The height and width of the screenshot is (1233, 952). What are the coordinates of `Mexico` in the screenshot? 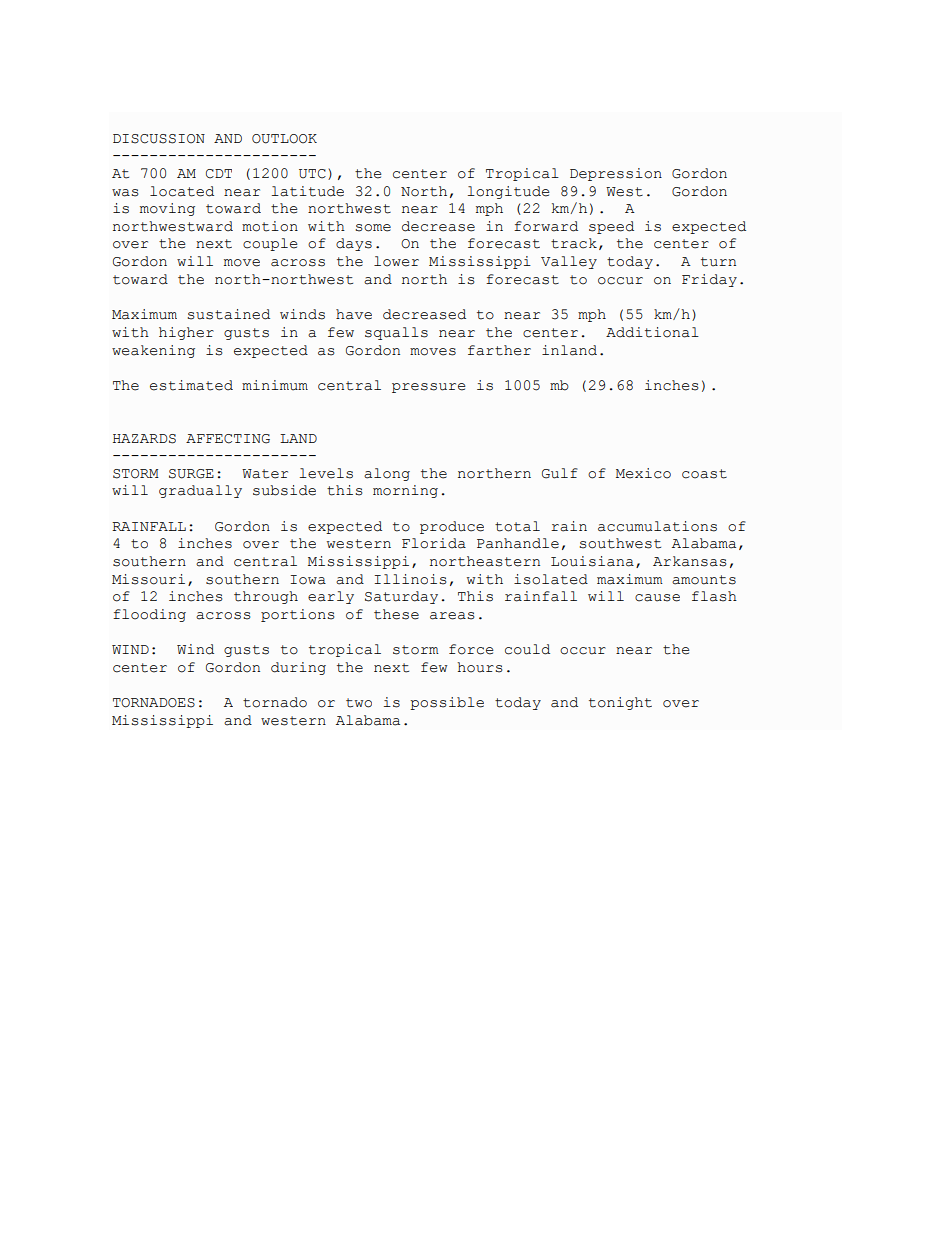 It's located at (643, 473).
